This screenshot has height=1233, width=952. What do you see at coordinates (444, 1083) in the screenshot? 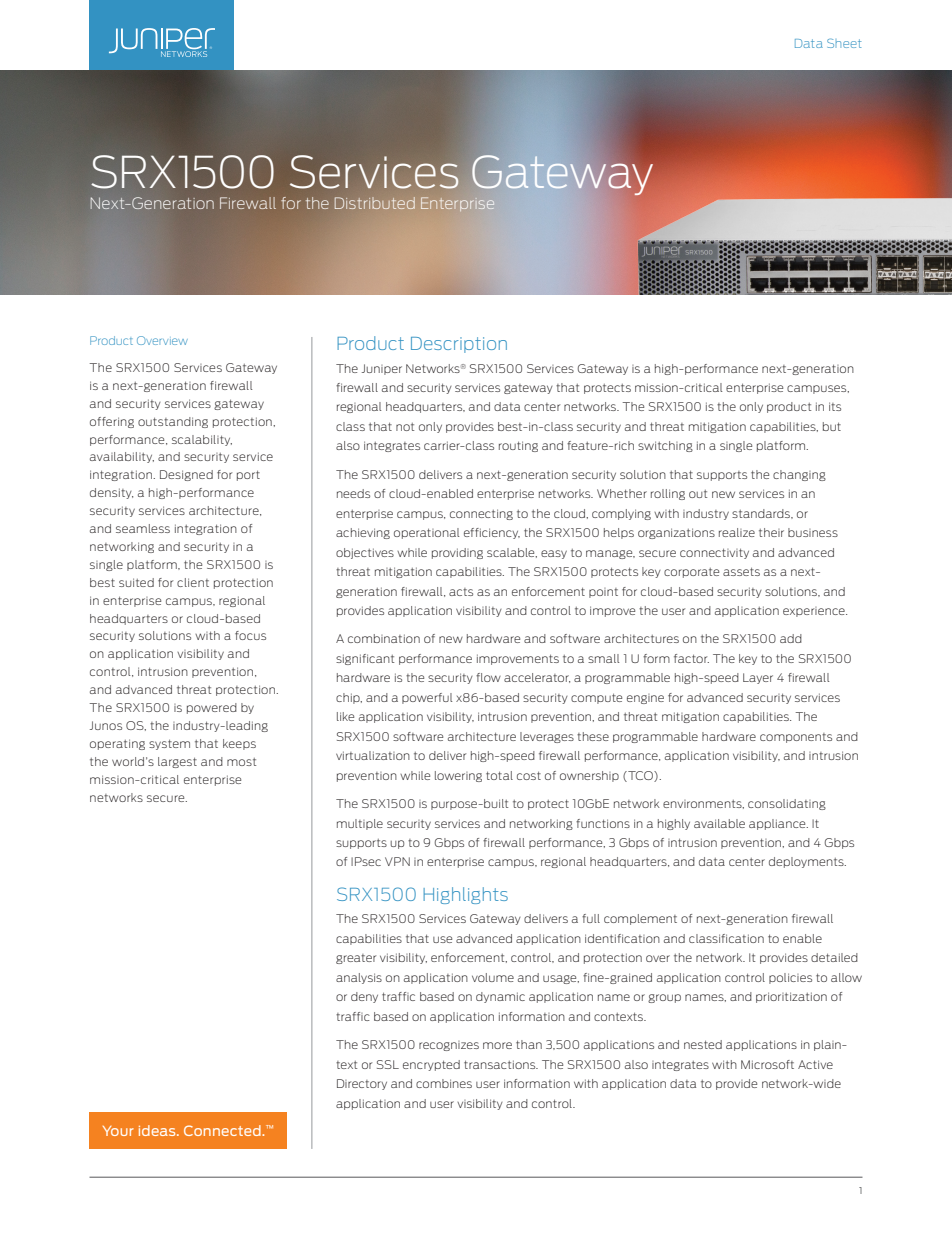
I see `combines` at bounding box center [444, 1083].
